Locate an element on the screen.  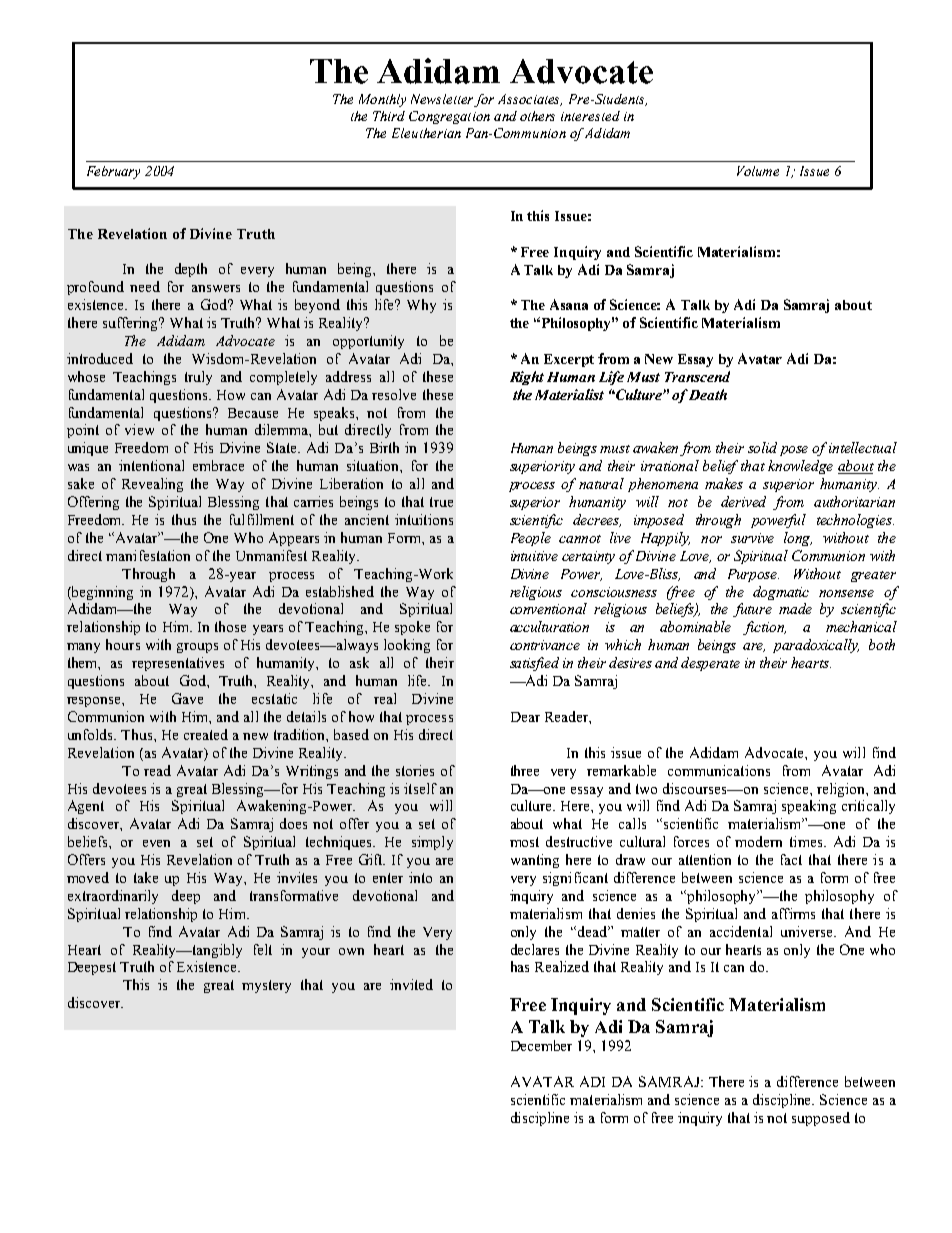
mystery is located at coordinates (266, 986).
